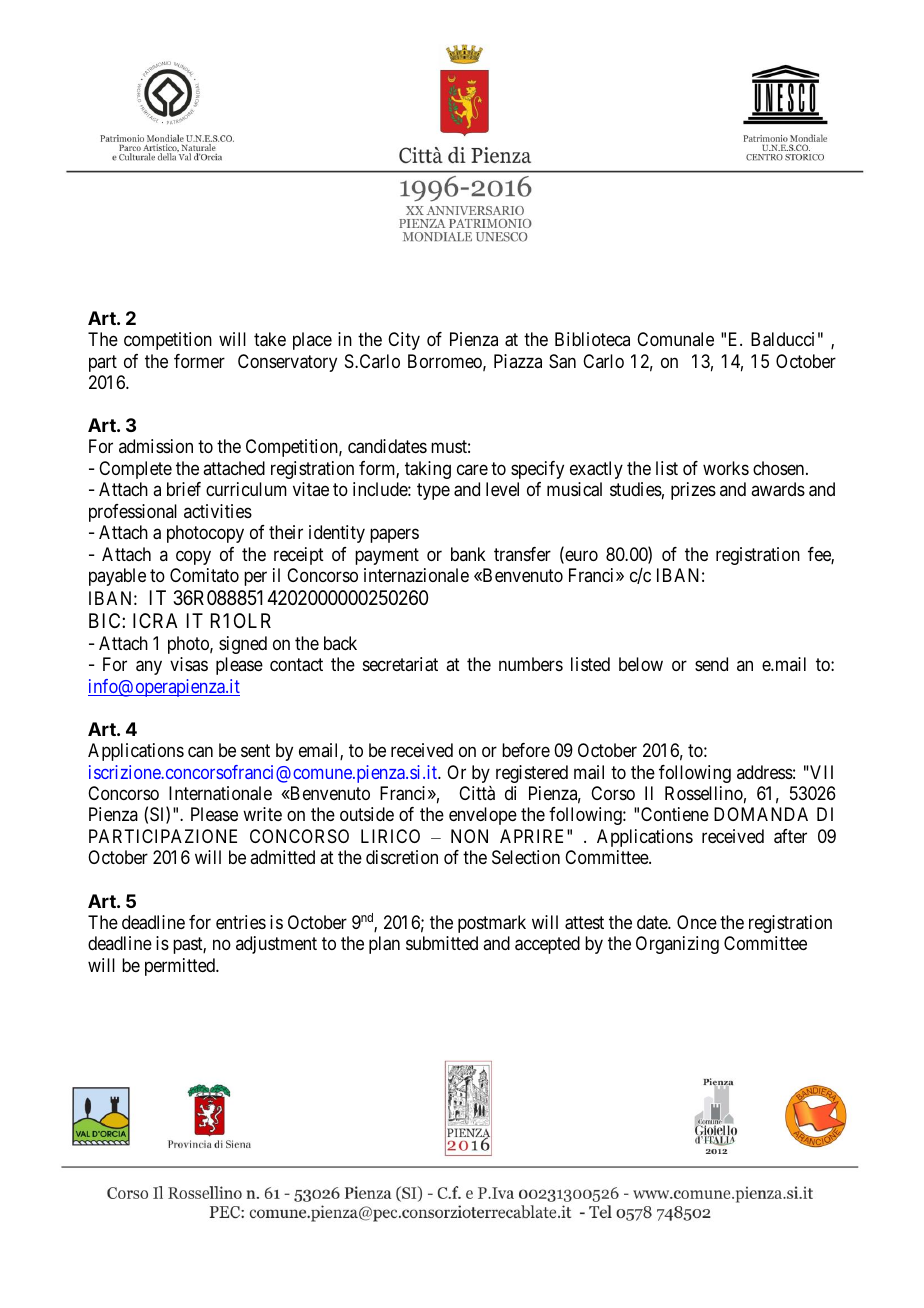  Describe the element at coordinates (404, 341) in the screenshot. I see `City` at that location.
